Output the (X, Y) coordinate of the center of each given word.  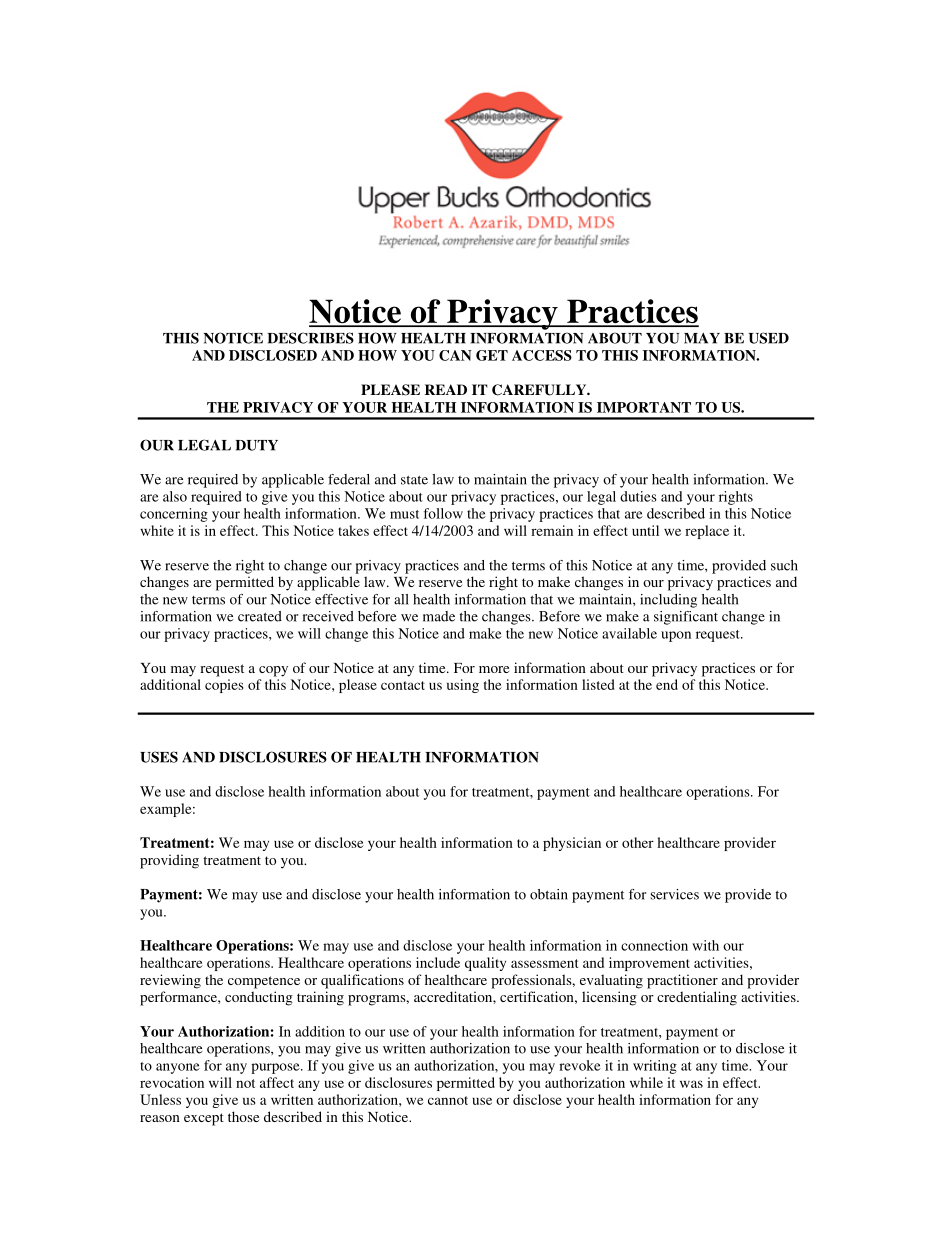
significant (686, 618)
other (638, 842)
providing (169, 861)
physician (572, 844)
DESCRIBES (311, 338)
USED (769, 338)
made (439, 616)
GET (492, 355)
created (260, 616)
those (243, 1116)
